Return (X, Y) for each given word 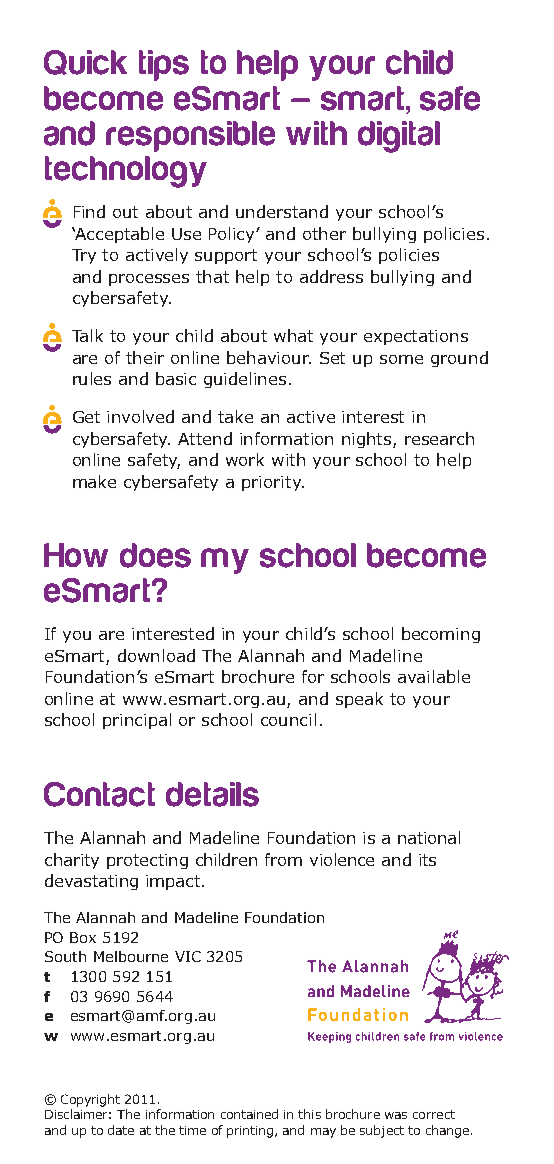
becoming (441, 635)
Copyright (90, 1100)
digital (399, 137)
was (396, 1115)
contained (249, 1114)
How (76, 555)
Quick (85, 62)
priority (273, 483)
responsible (190, 136)
